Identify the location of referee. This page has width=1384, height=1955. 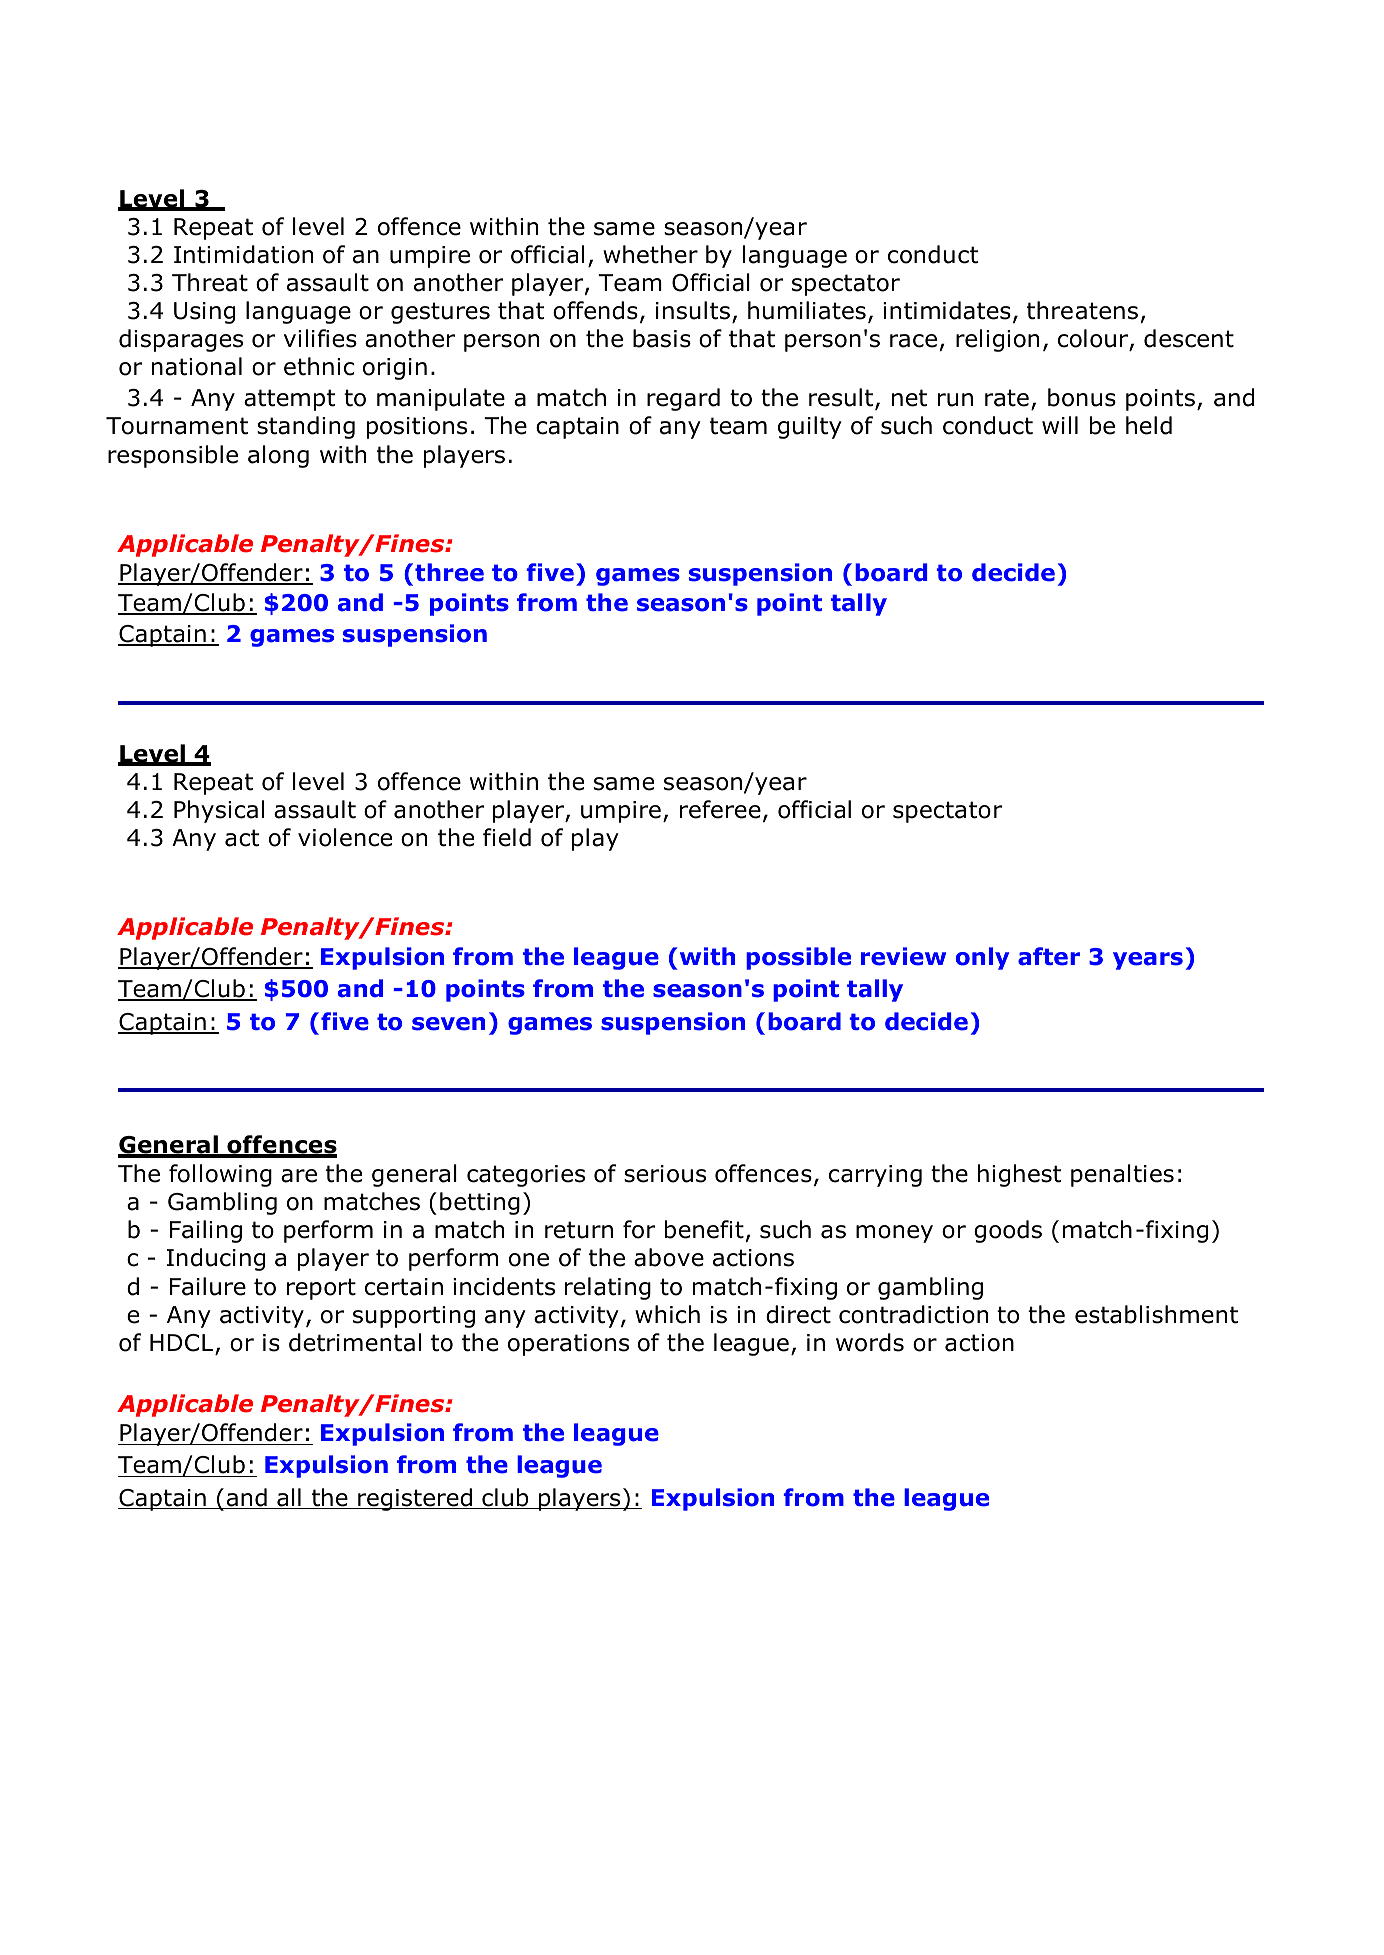
(720, 809).
